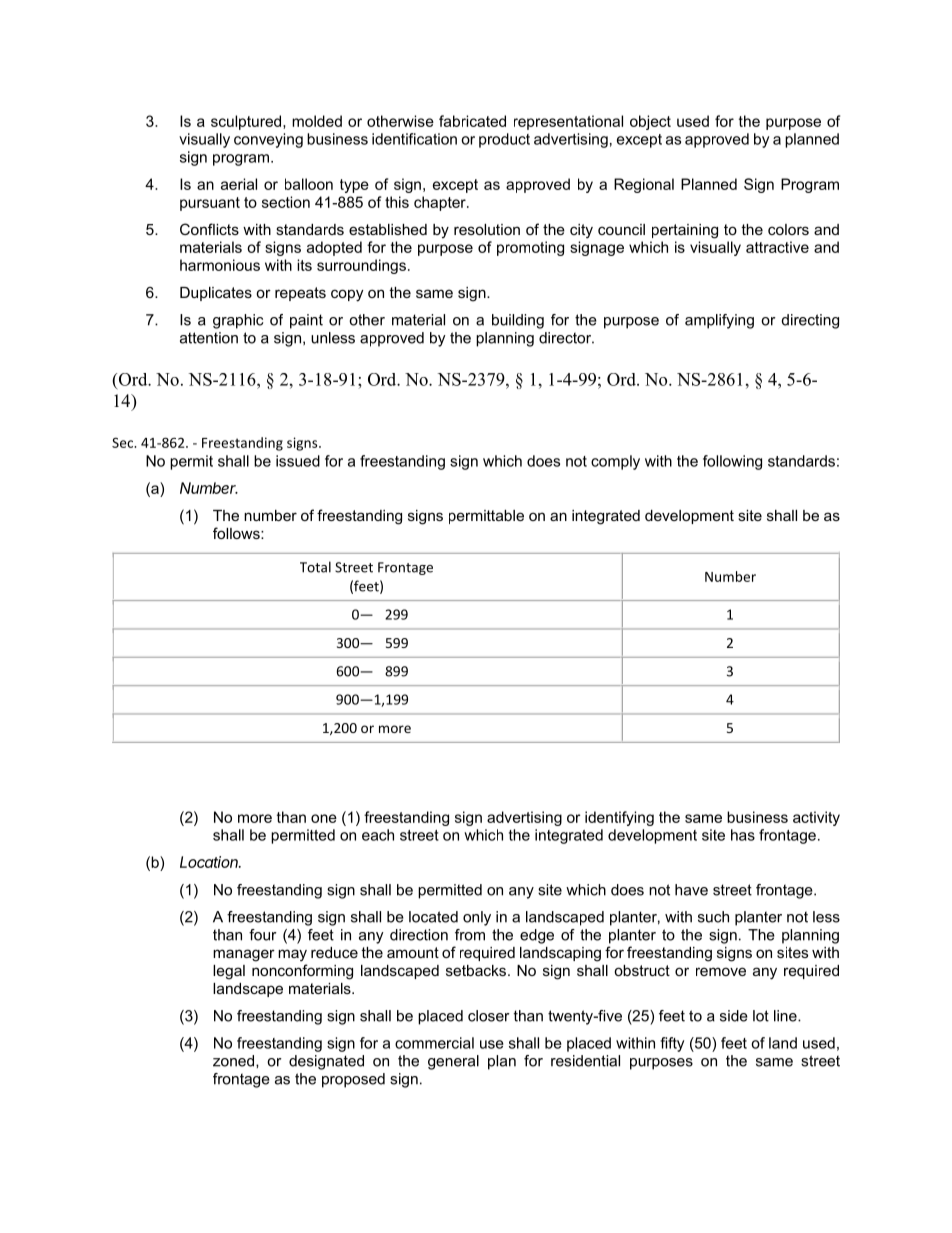 The image size is (952, 1233). Describe the element at coordinates (378, 835) in the page. I see `each` at that location.
